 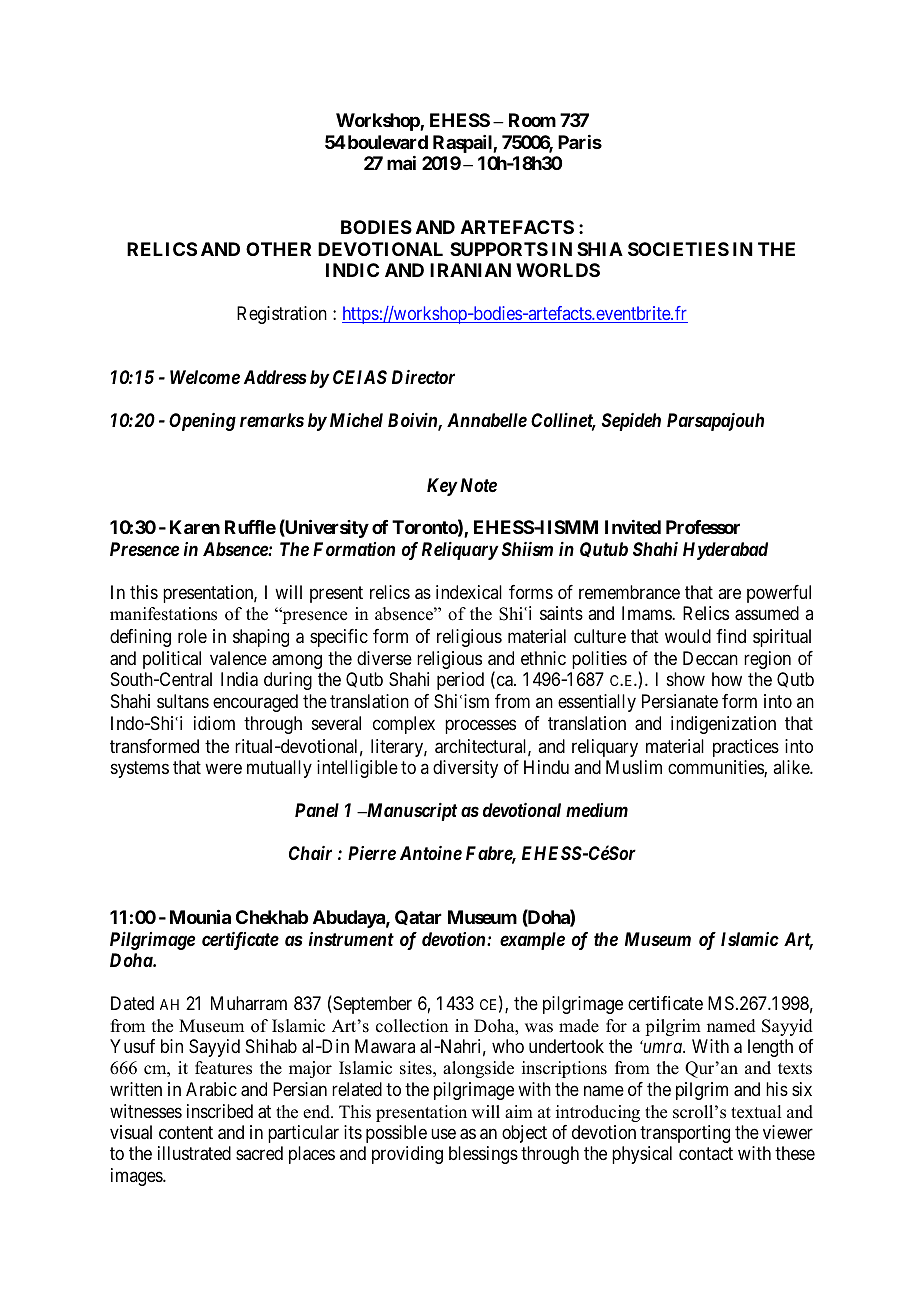 What do you see at coordinates (192, 636) in the document?
I see `role` at bounding box center [192, 636].
